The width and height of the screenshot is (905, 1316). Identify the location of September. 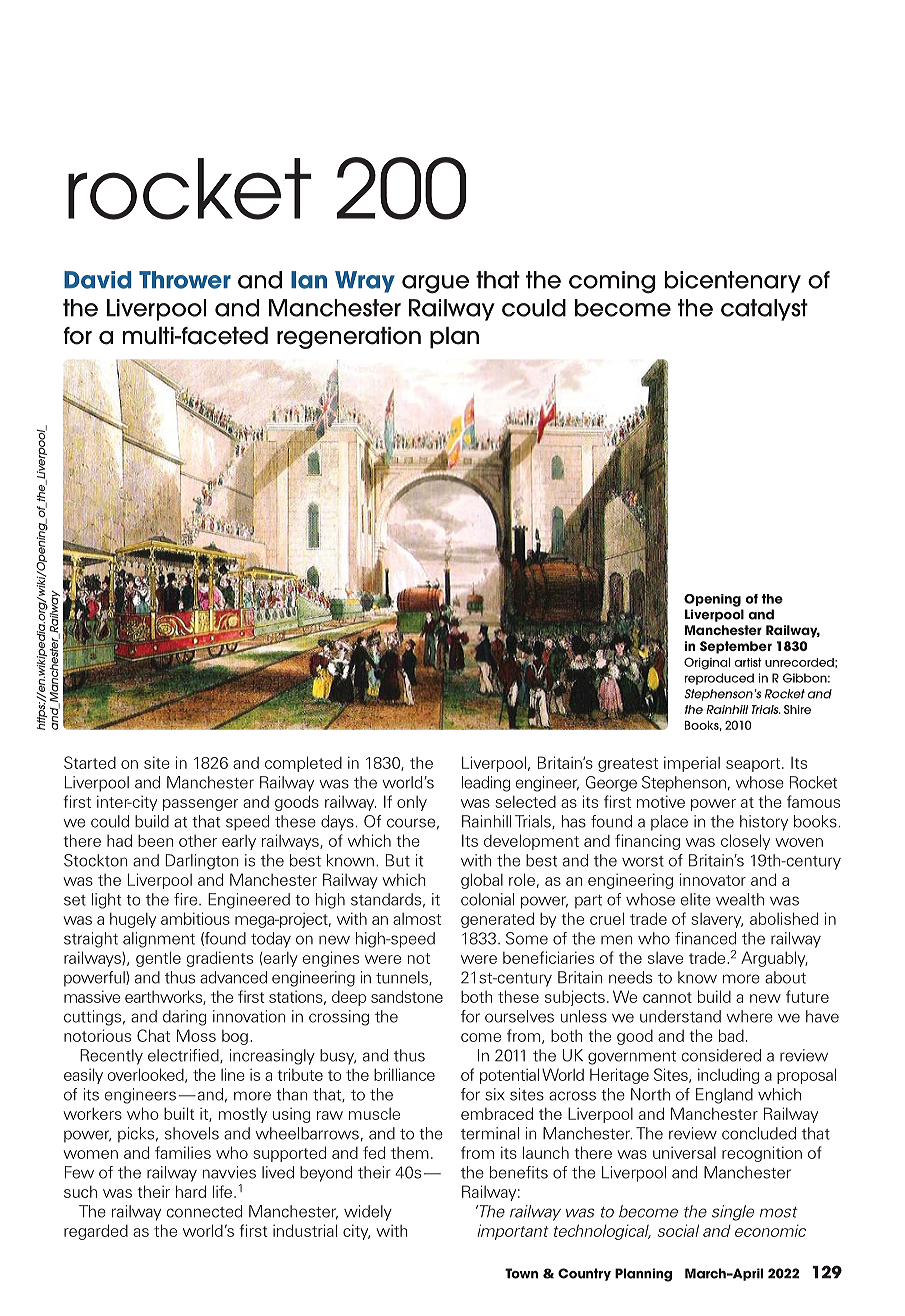
(736, 647).
